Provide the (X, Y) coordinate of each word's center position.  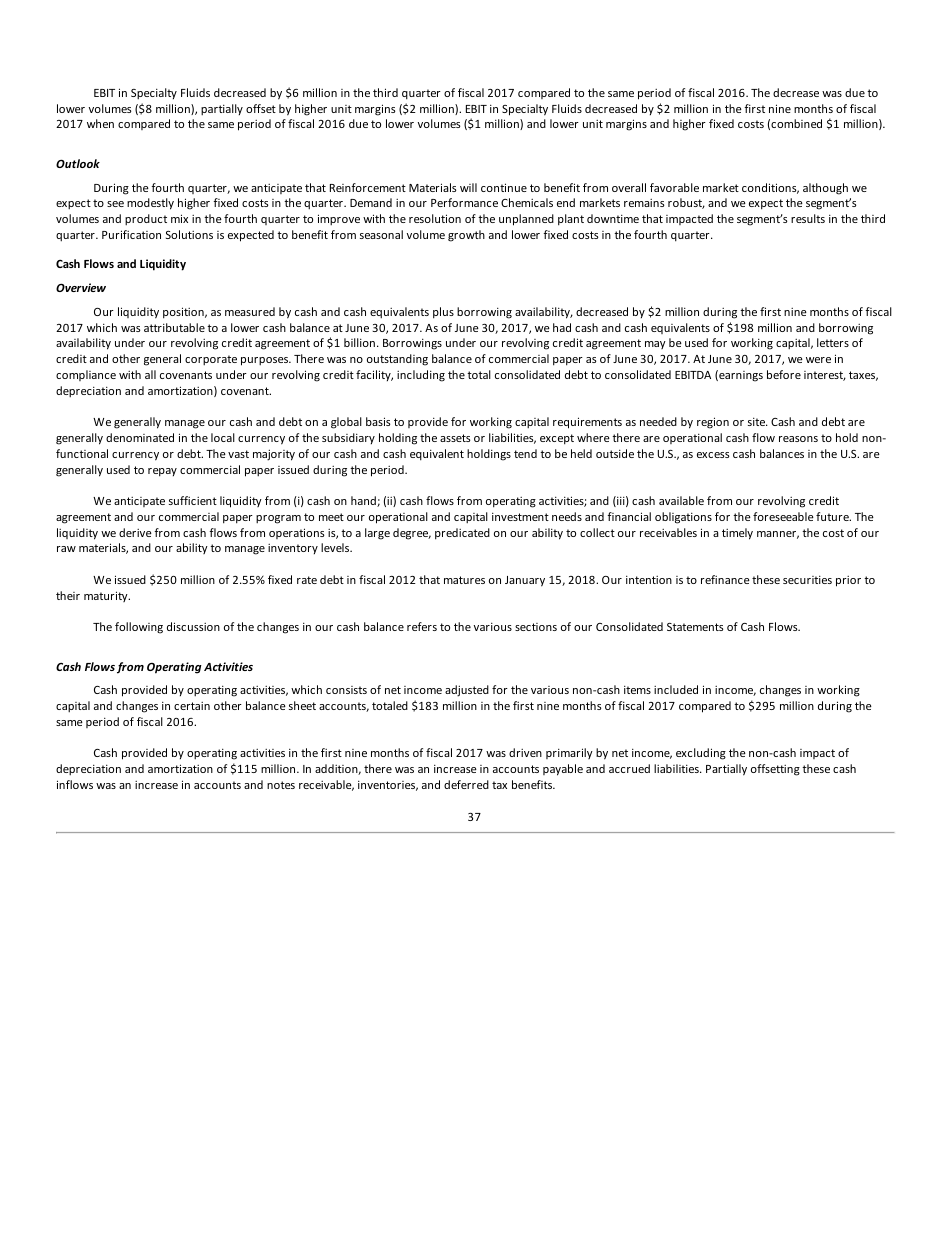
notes (281, 785)
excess (713, 455)
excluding (701, 754)
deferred (466, 784)
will (468, 187)
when (100, 123)
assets (455, 438)
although (825, 189)
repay (162, 472)
